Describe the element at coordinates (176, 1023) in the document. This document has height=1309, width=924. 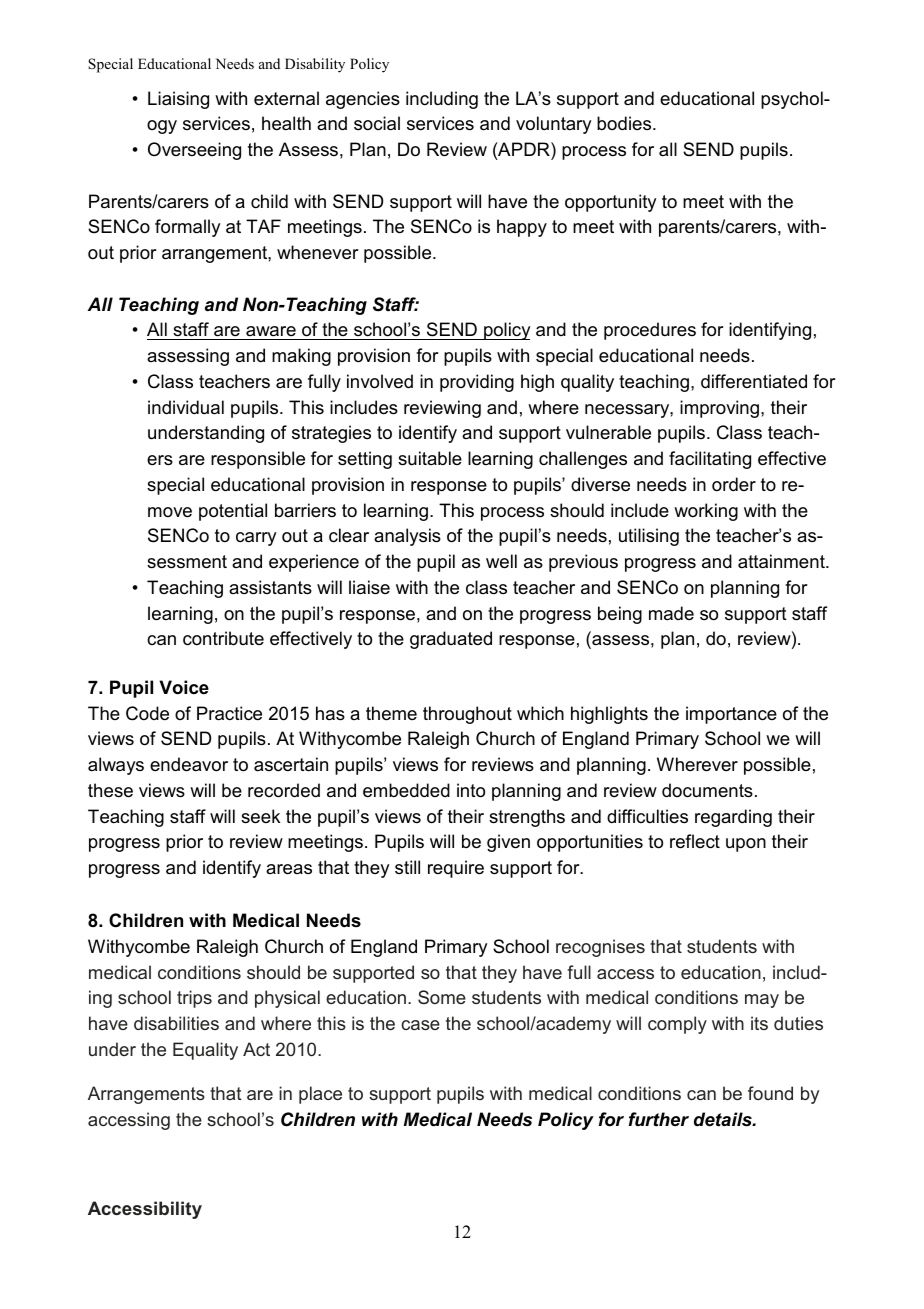
I see `disabilities` at that location.
